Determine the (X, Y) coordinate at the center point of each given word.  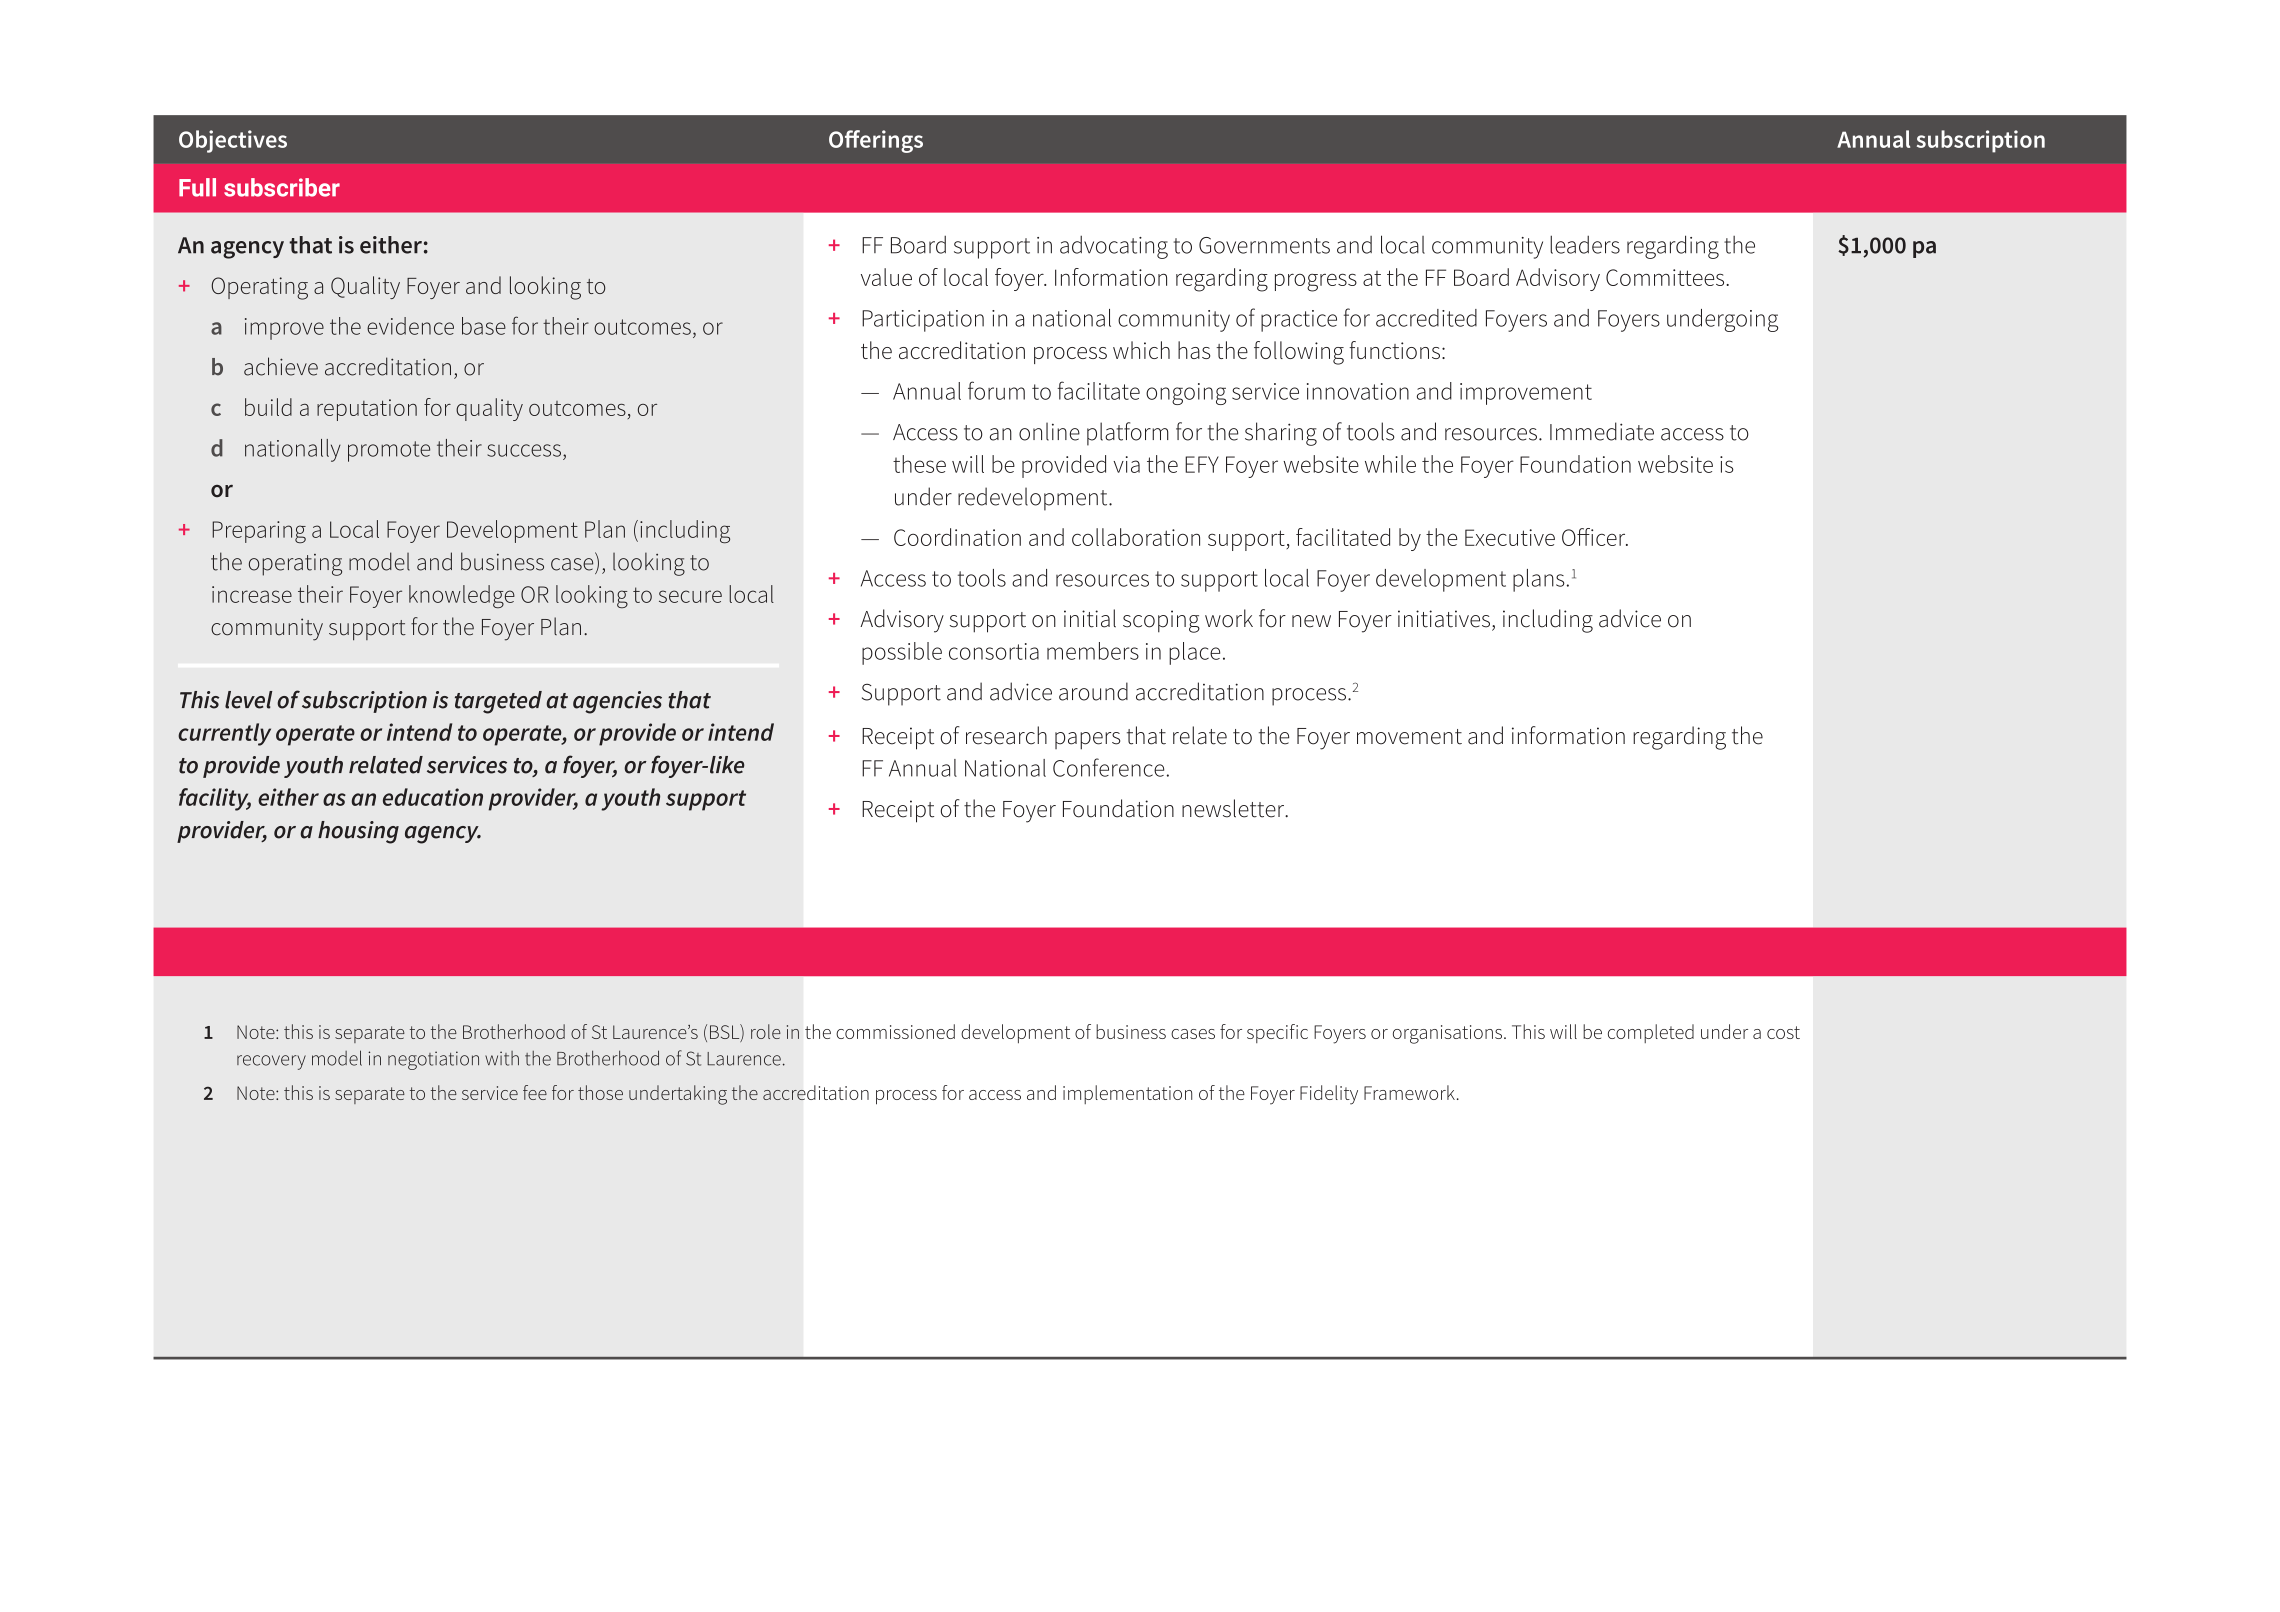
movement (1409, 737)
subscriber (282, 187)
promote (389, 451)
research (1006, 735)
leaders (1585, 244)
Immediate (1602, 431)
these (919, 464)
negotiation (433, 1060)
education (433, 797)
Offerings (876, 141)
